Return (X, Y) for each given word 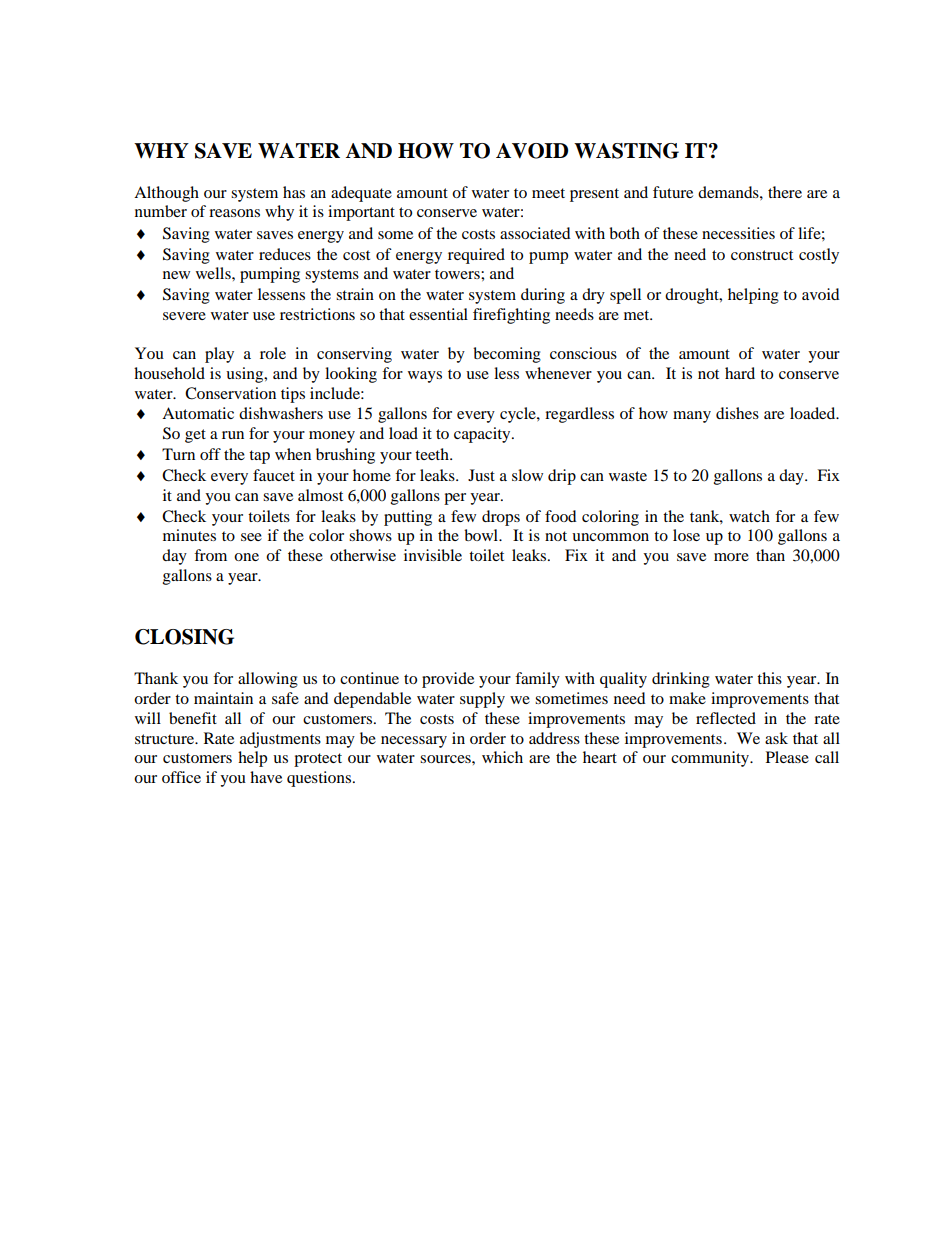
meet (548, 193)
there (785, 192)
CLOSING (184, 637)
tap (259, 457)
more (731, 557)
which (502, 757)
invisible (433, 555)
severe (184, 316)
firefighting (511, 316)
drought (693, 296)
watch (749, 516)
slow (527, 475)
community (711, 759)
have (266, 777)
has (294, 192)
